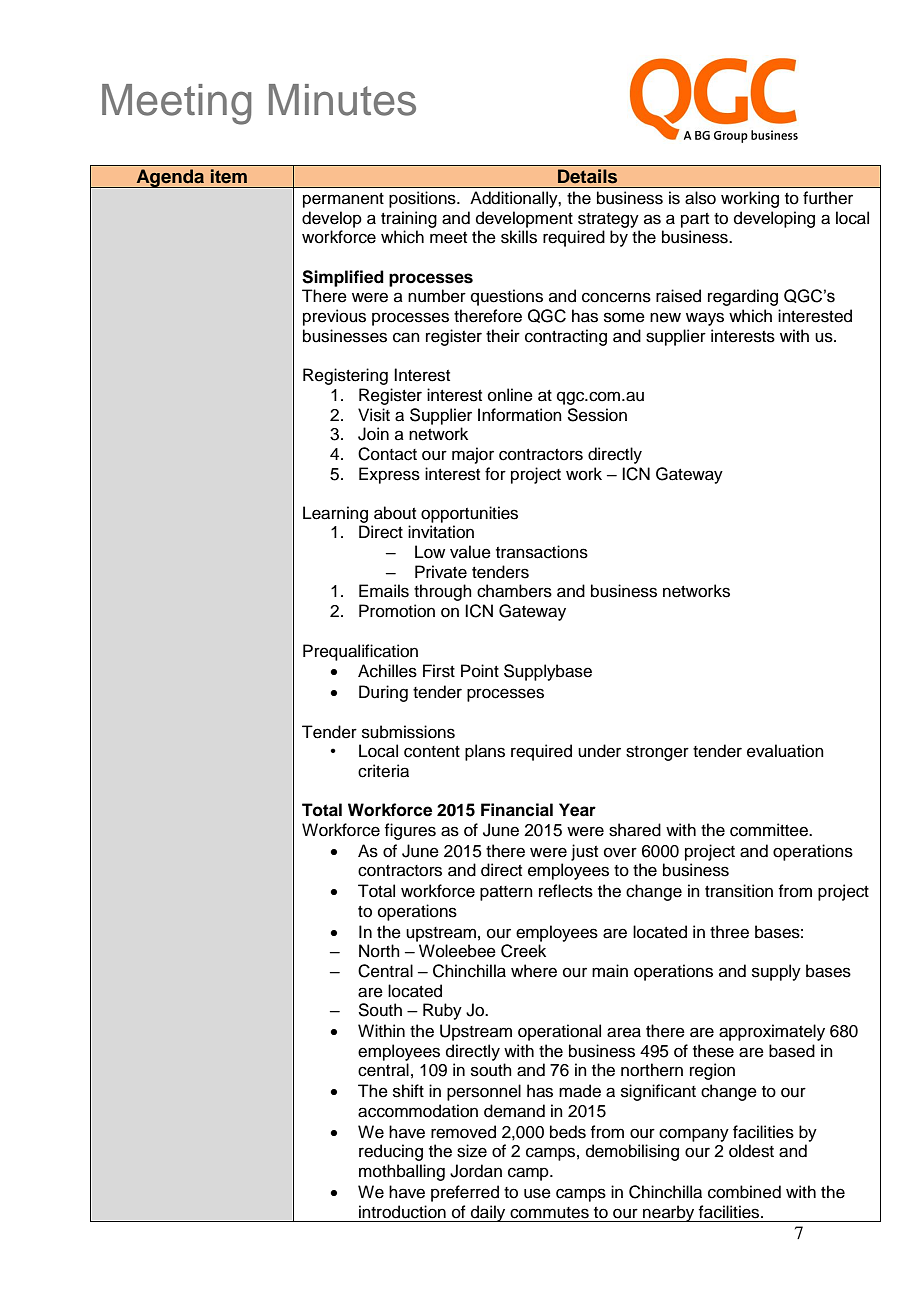 The image size is (924, 1309). Describe the element at coordinates (170, 178) in the screenshot. I see `Agenda` at that location.
